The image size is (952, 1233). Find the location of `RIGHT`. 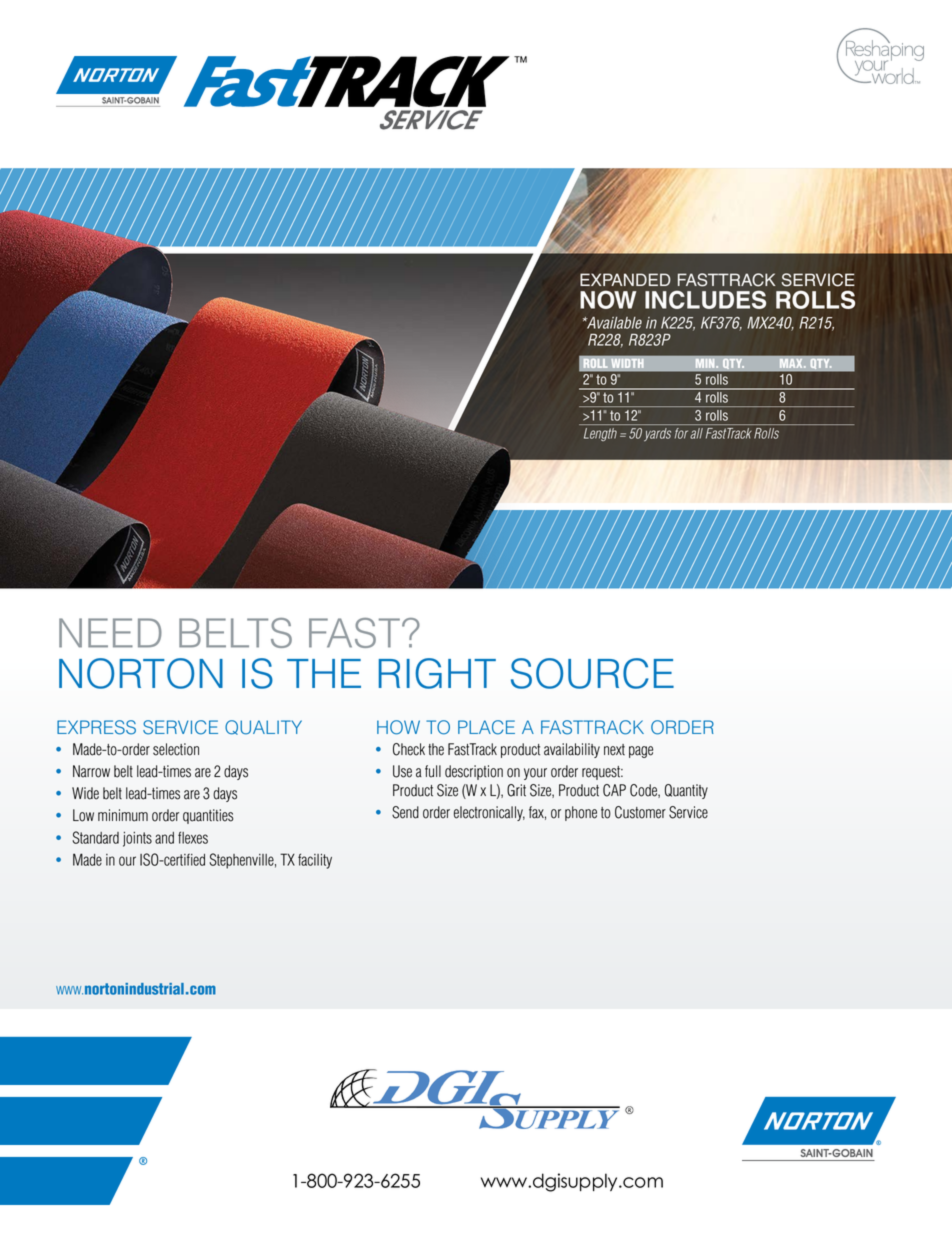

RIGHT is located at coordinates (437, 673).
